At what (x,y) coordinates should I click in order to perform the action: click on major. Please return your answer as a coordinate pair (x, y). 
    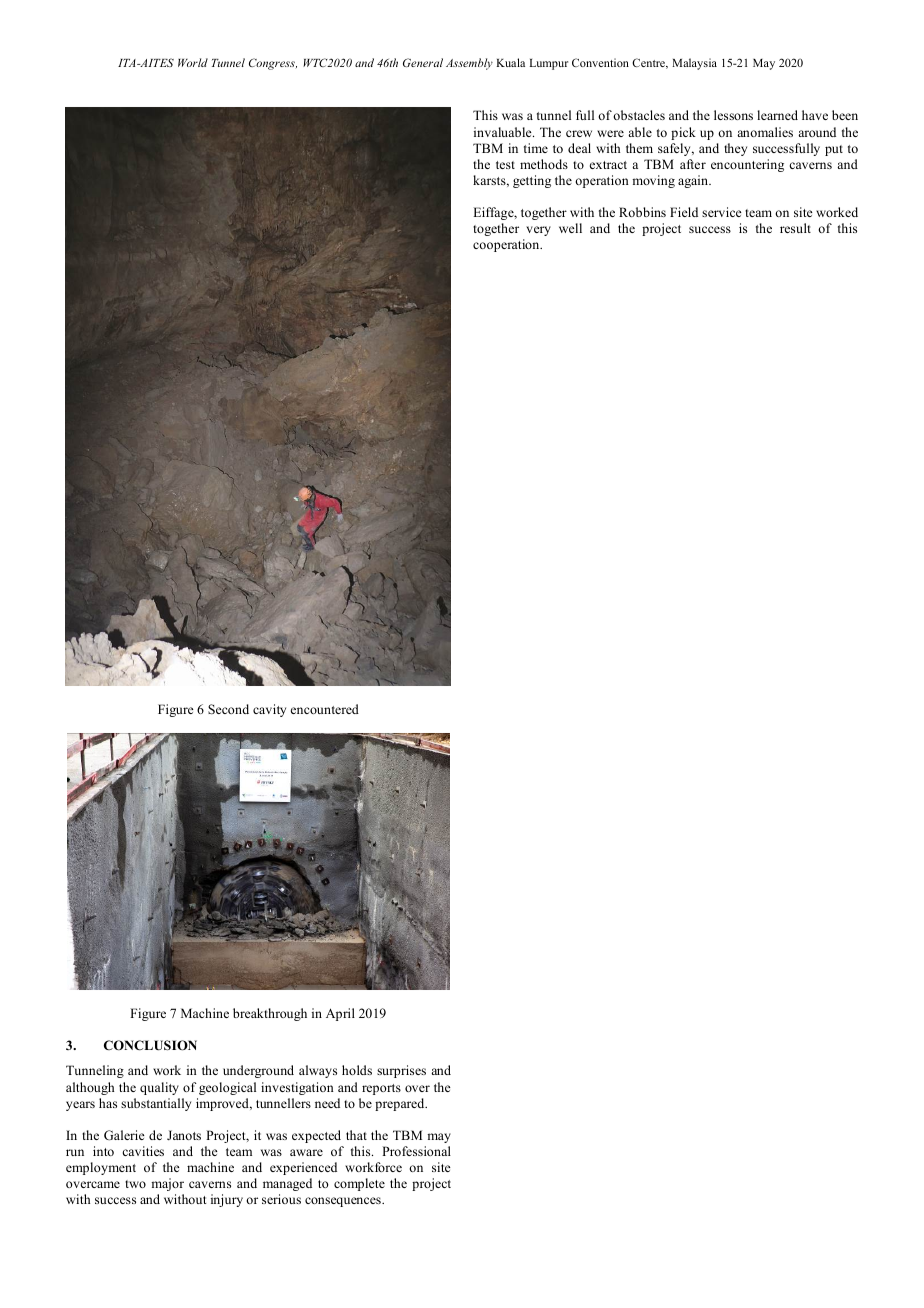
    Looking at the image, I should click on (167, 1184).
